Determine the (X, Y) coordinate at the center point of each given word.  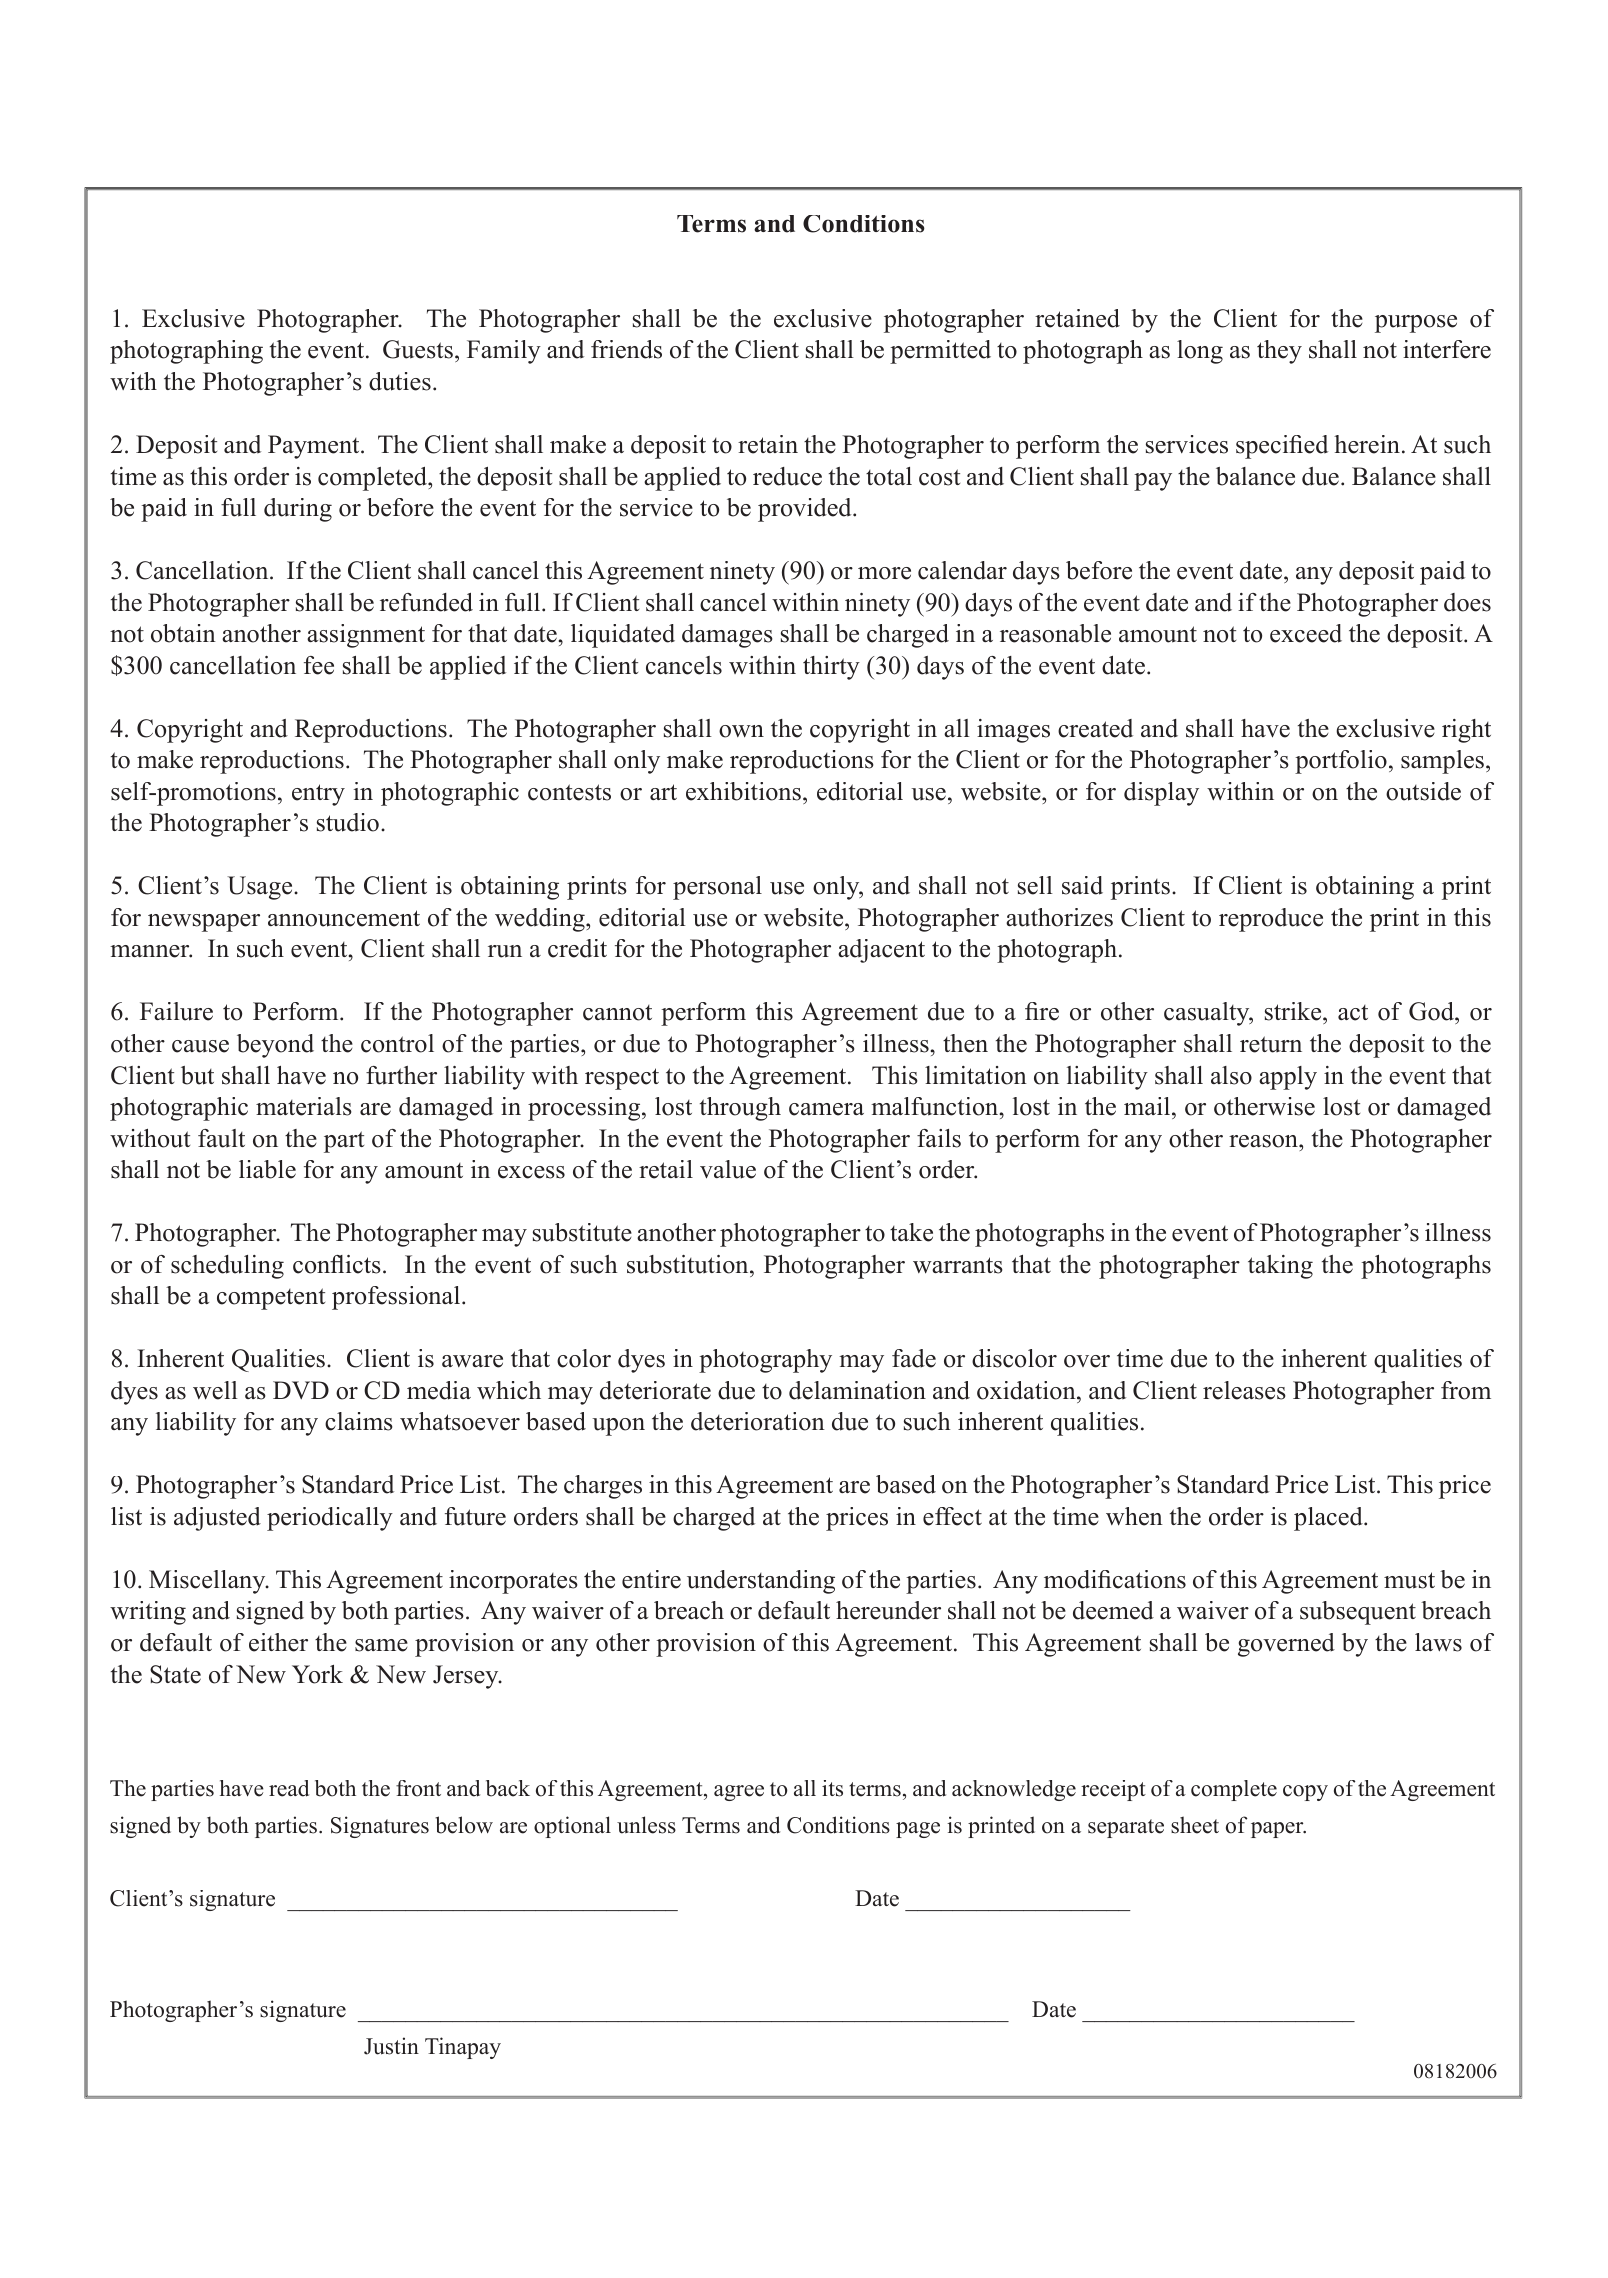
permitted (940, 352)
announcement (344, 918)
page (918, 1830)
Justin (391, 2046)
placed (1329, 1519)
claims (359, 1421)
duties (400, 381)
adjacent (881, 951)
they (1279, 352)
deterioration (758, 1421)
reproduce (1271, 920)
